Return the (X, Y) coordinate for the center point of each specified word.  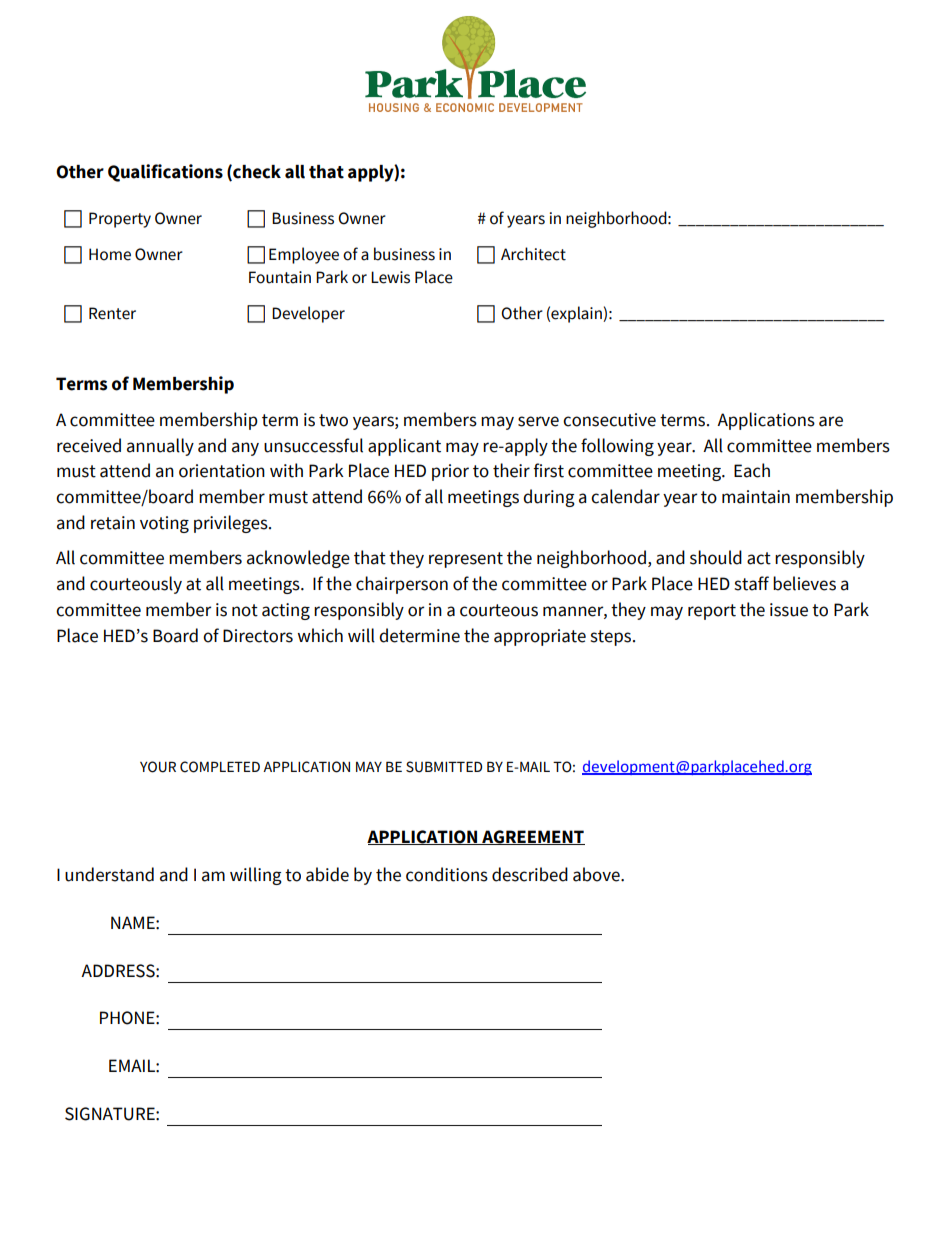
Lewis (390, 277)
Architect (533, 254)
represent (466, 560)
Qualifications (165, 173)
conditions (447, 874)
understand (109, 874)
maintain (756, 497)
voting (164, 524)
